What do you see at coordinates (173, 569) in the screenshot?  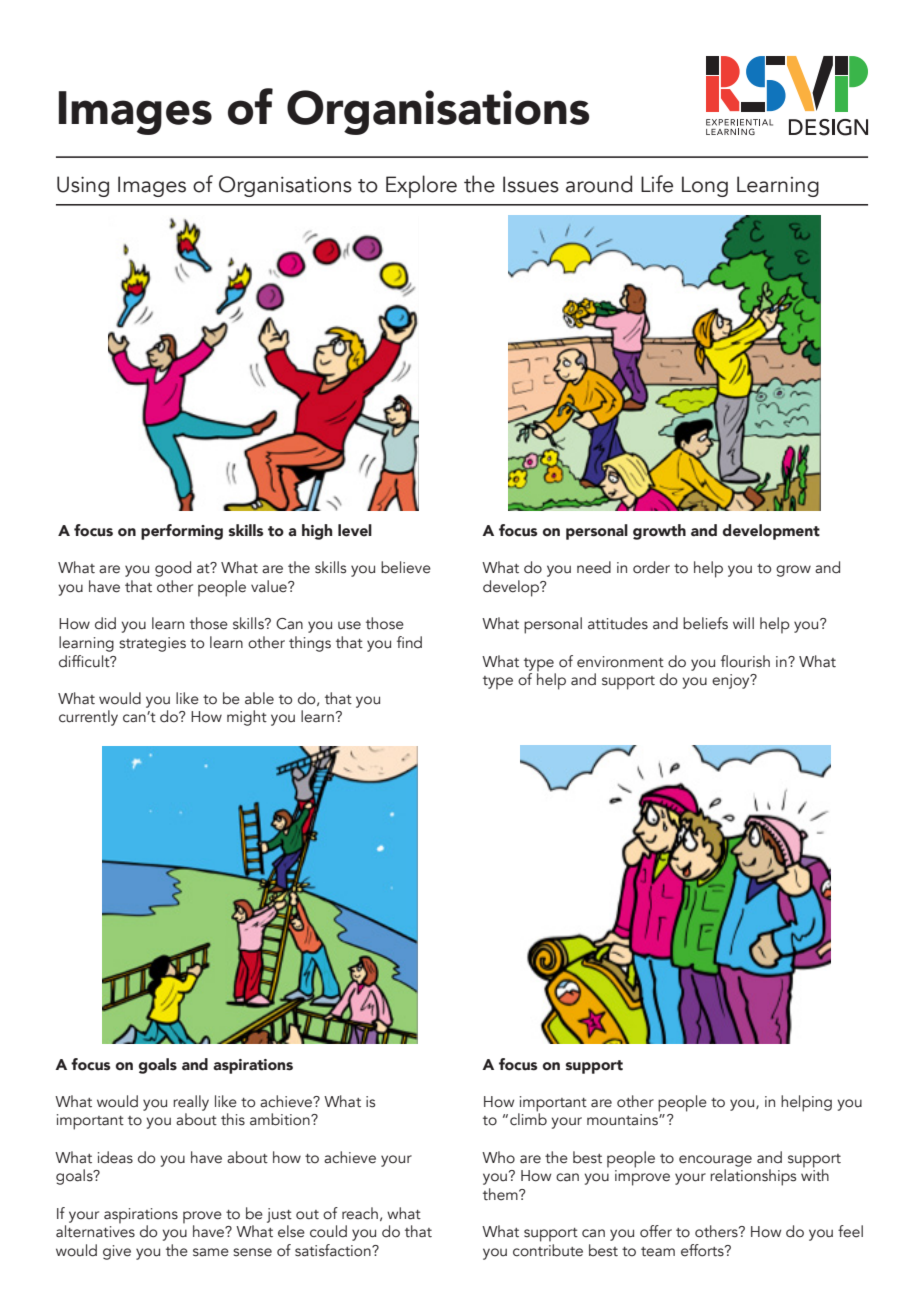 I see `good` at bounding box center [173, 569].
